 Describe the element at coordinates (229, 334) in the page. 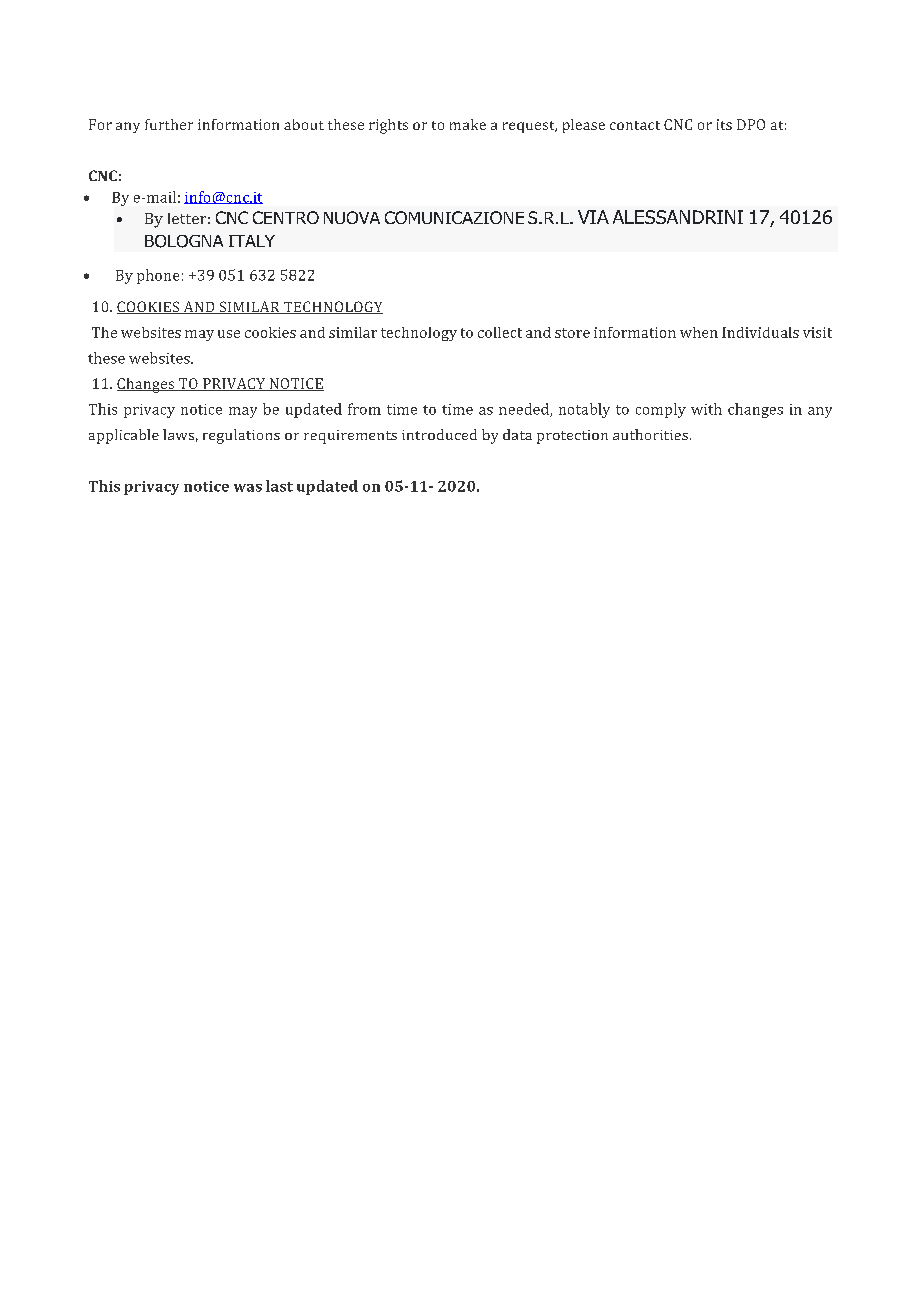

I see `use` at that location.
